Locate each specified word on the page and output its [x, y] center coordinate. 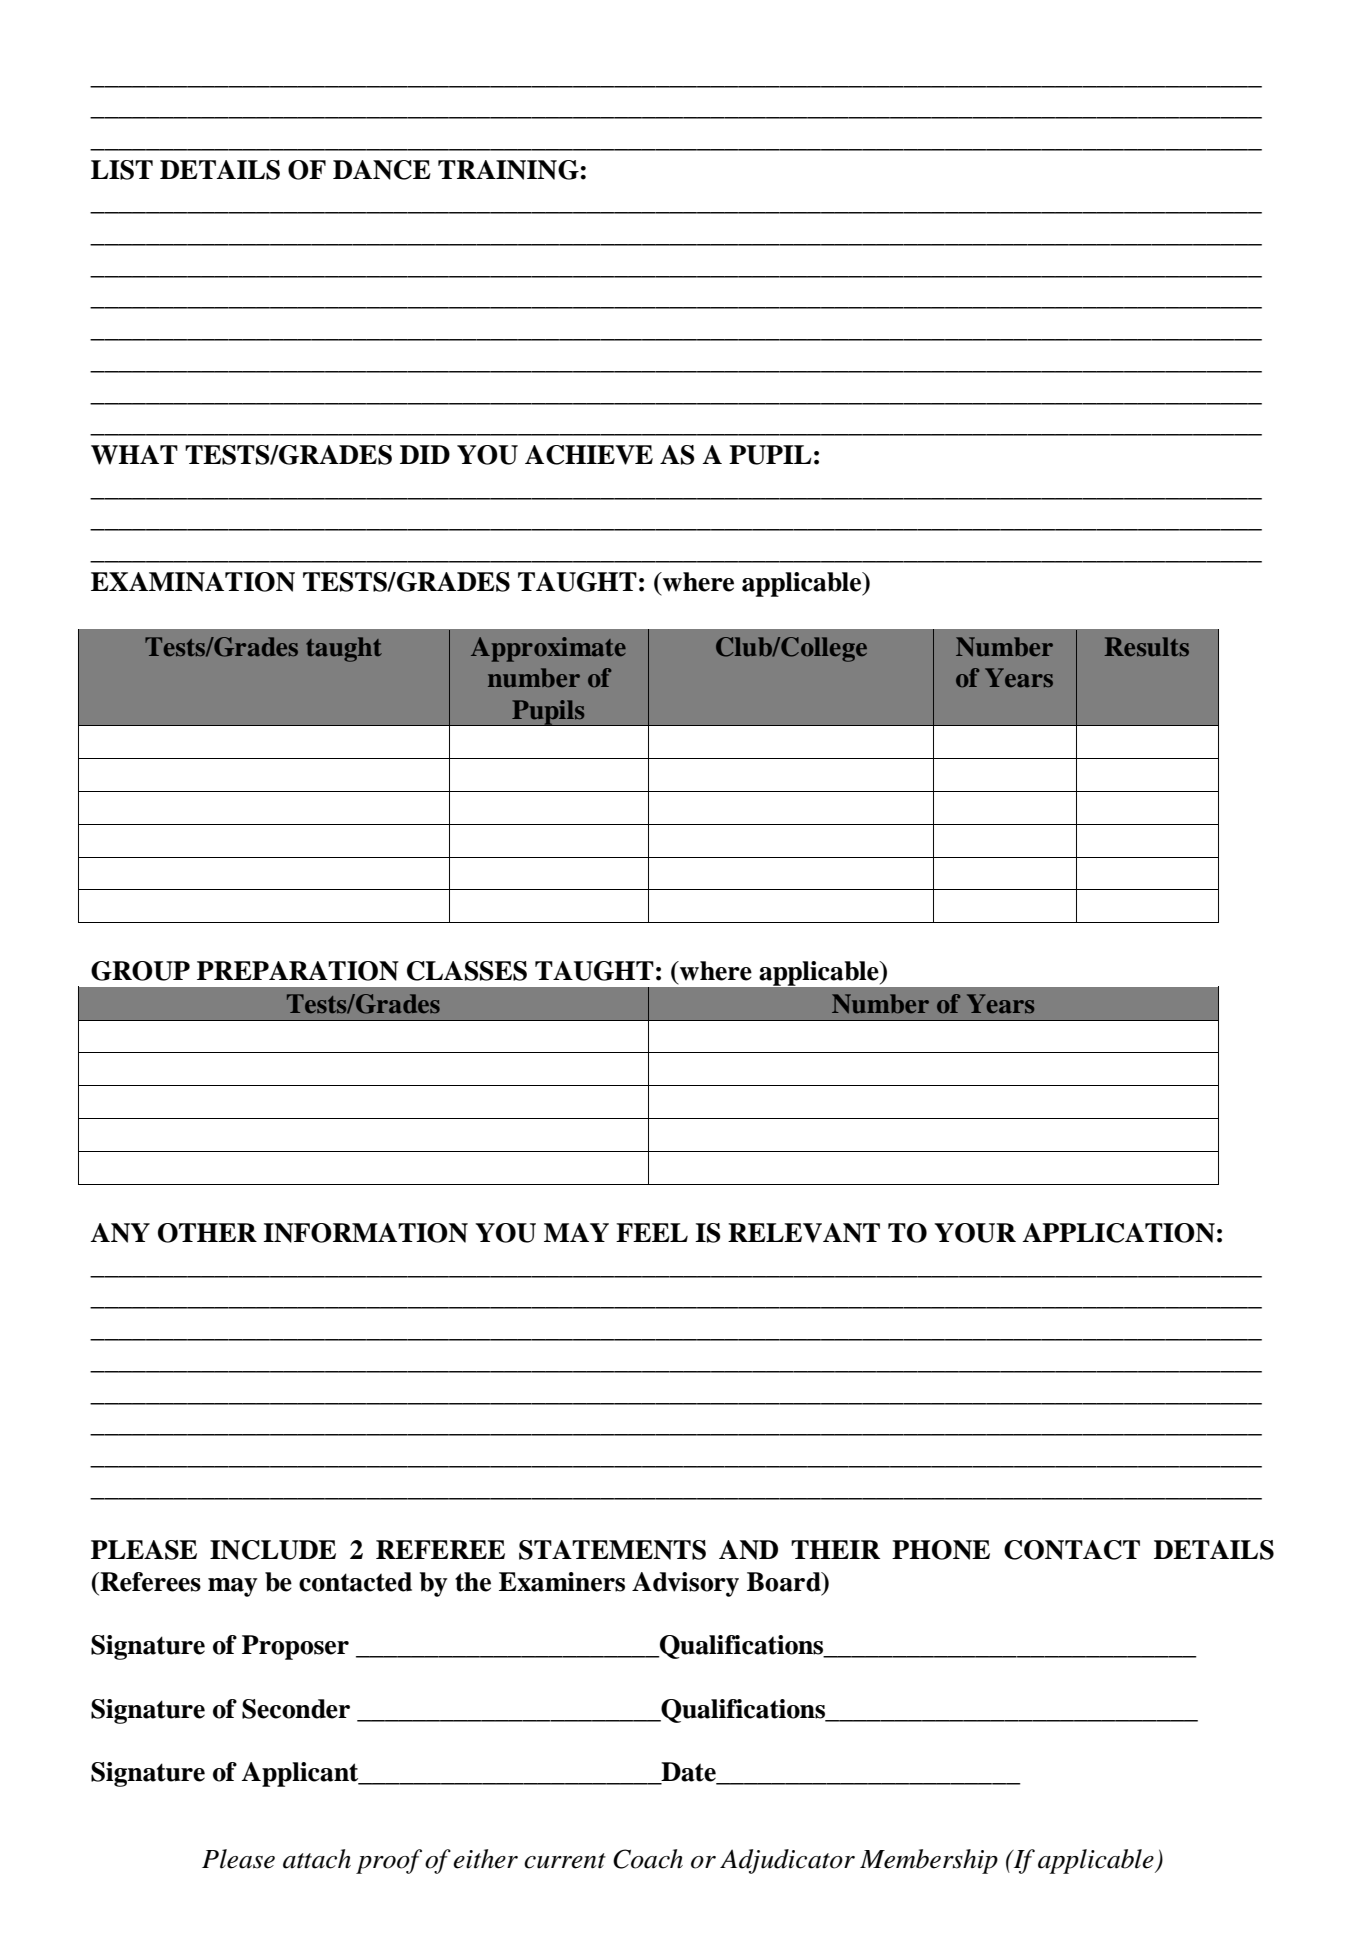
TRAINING [508, 170]
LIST [122, 170]
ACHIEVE [589, 455]
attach [317, 1859]
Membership [929, 1861]
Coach [648, 1859]
